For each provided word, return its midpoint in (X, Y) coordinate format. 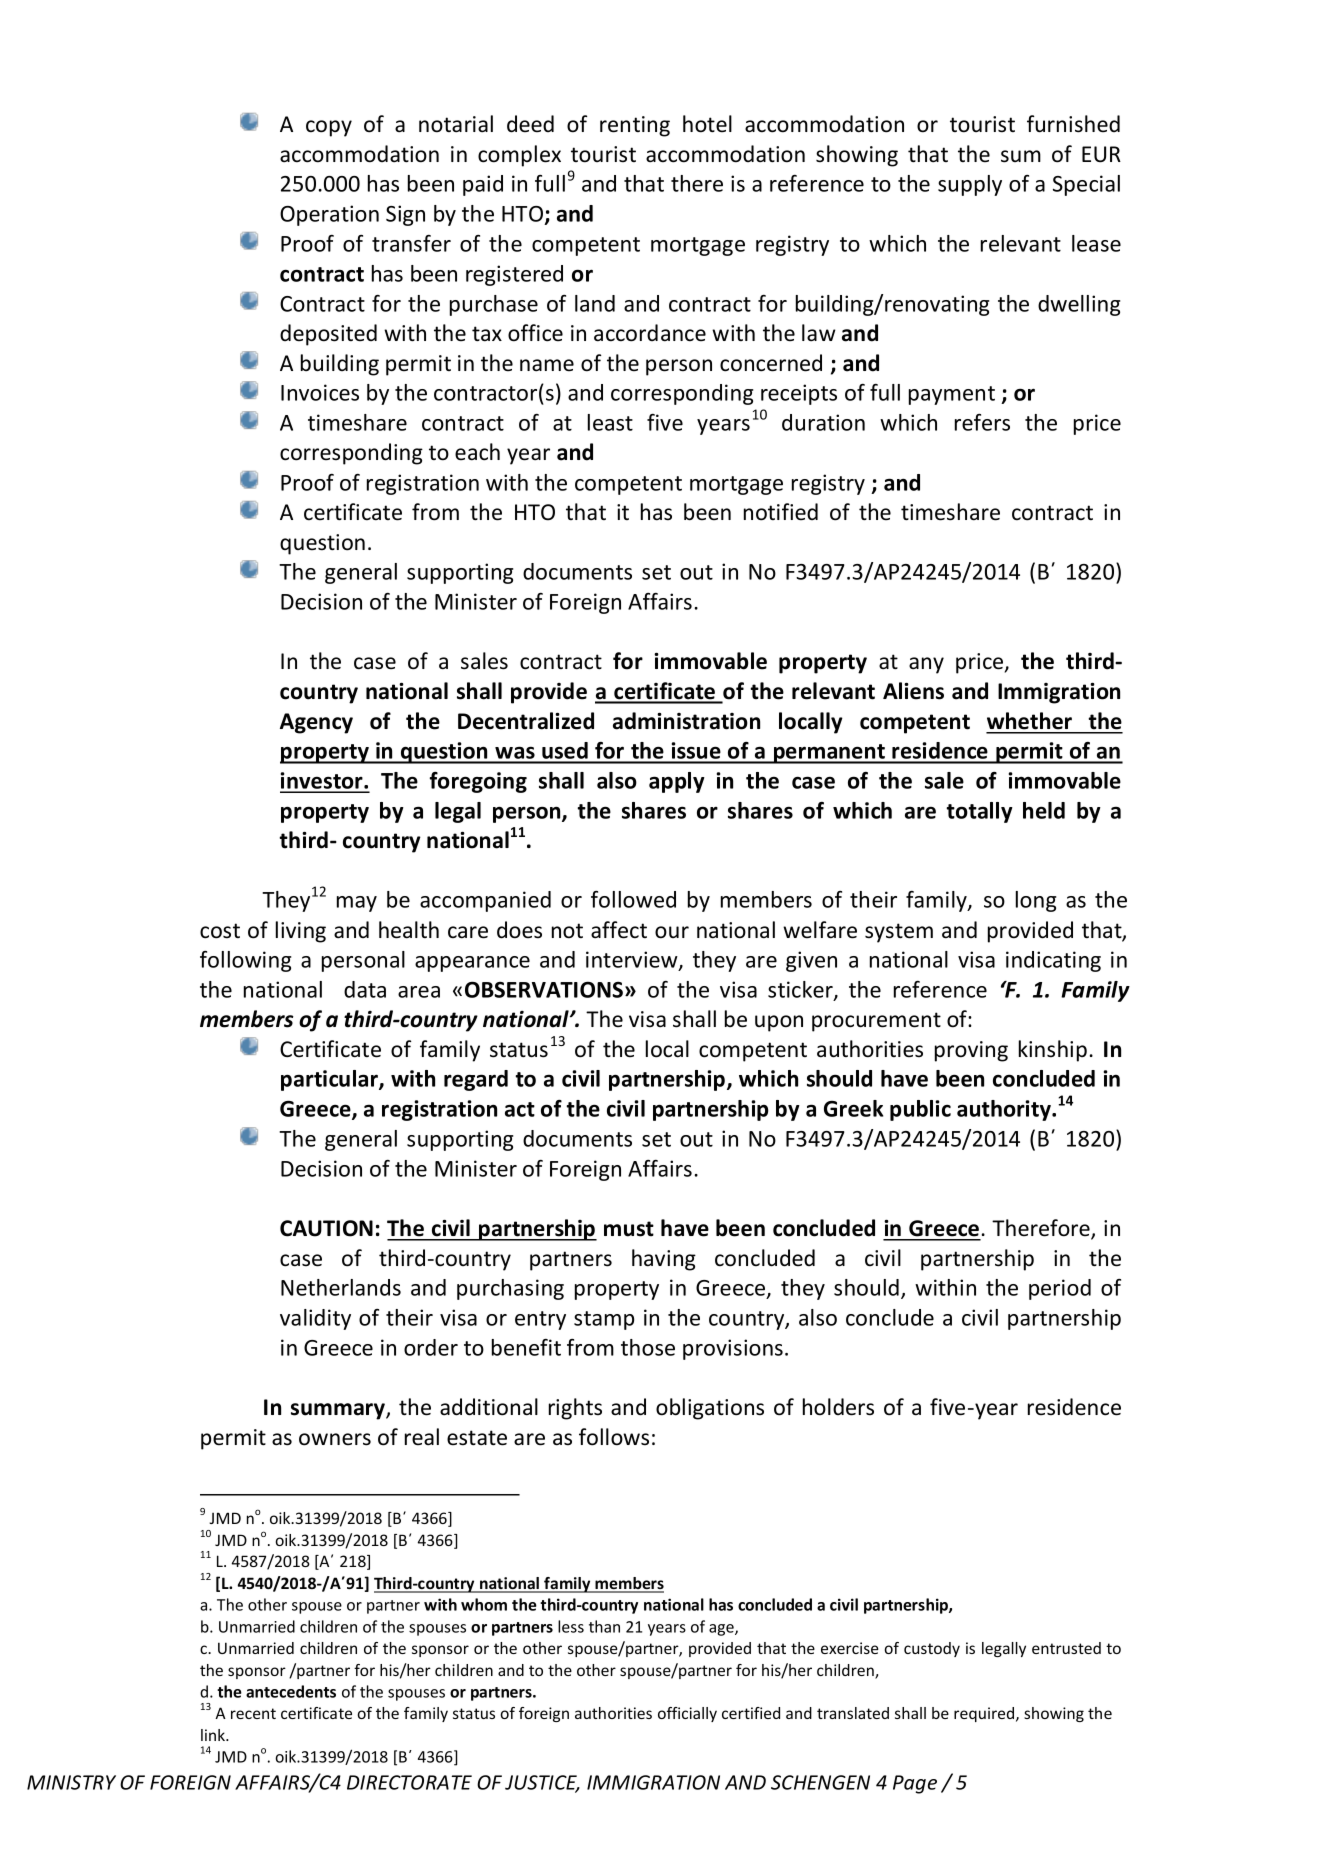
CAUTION (326, 1228)
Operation (329, 215)
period (1060, 1289)
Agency (316, 723)
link (214, 1735)
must (629, 1229)
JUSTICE (542, 1783)
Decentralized (526, 721)
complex (519, 156)
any (926, 665)
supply (970, 185)
